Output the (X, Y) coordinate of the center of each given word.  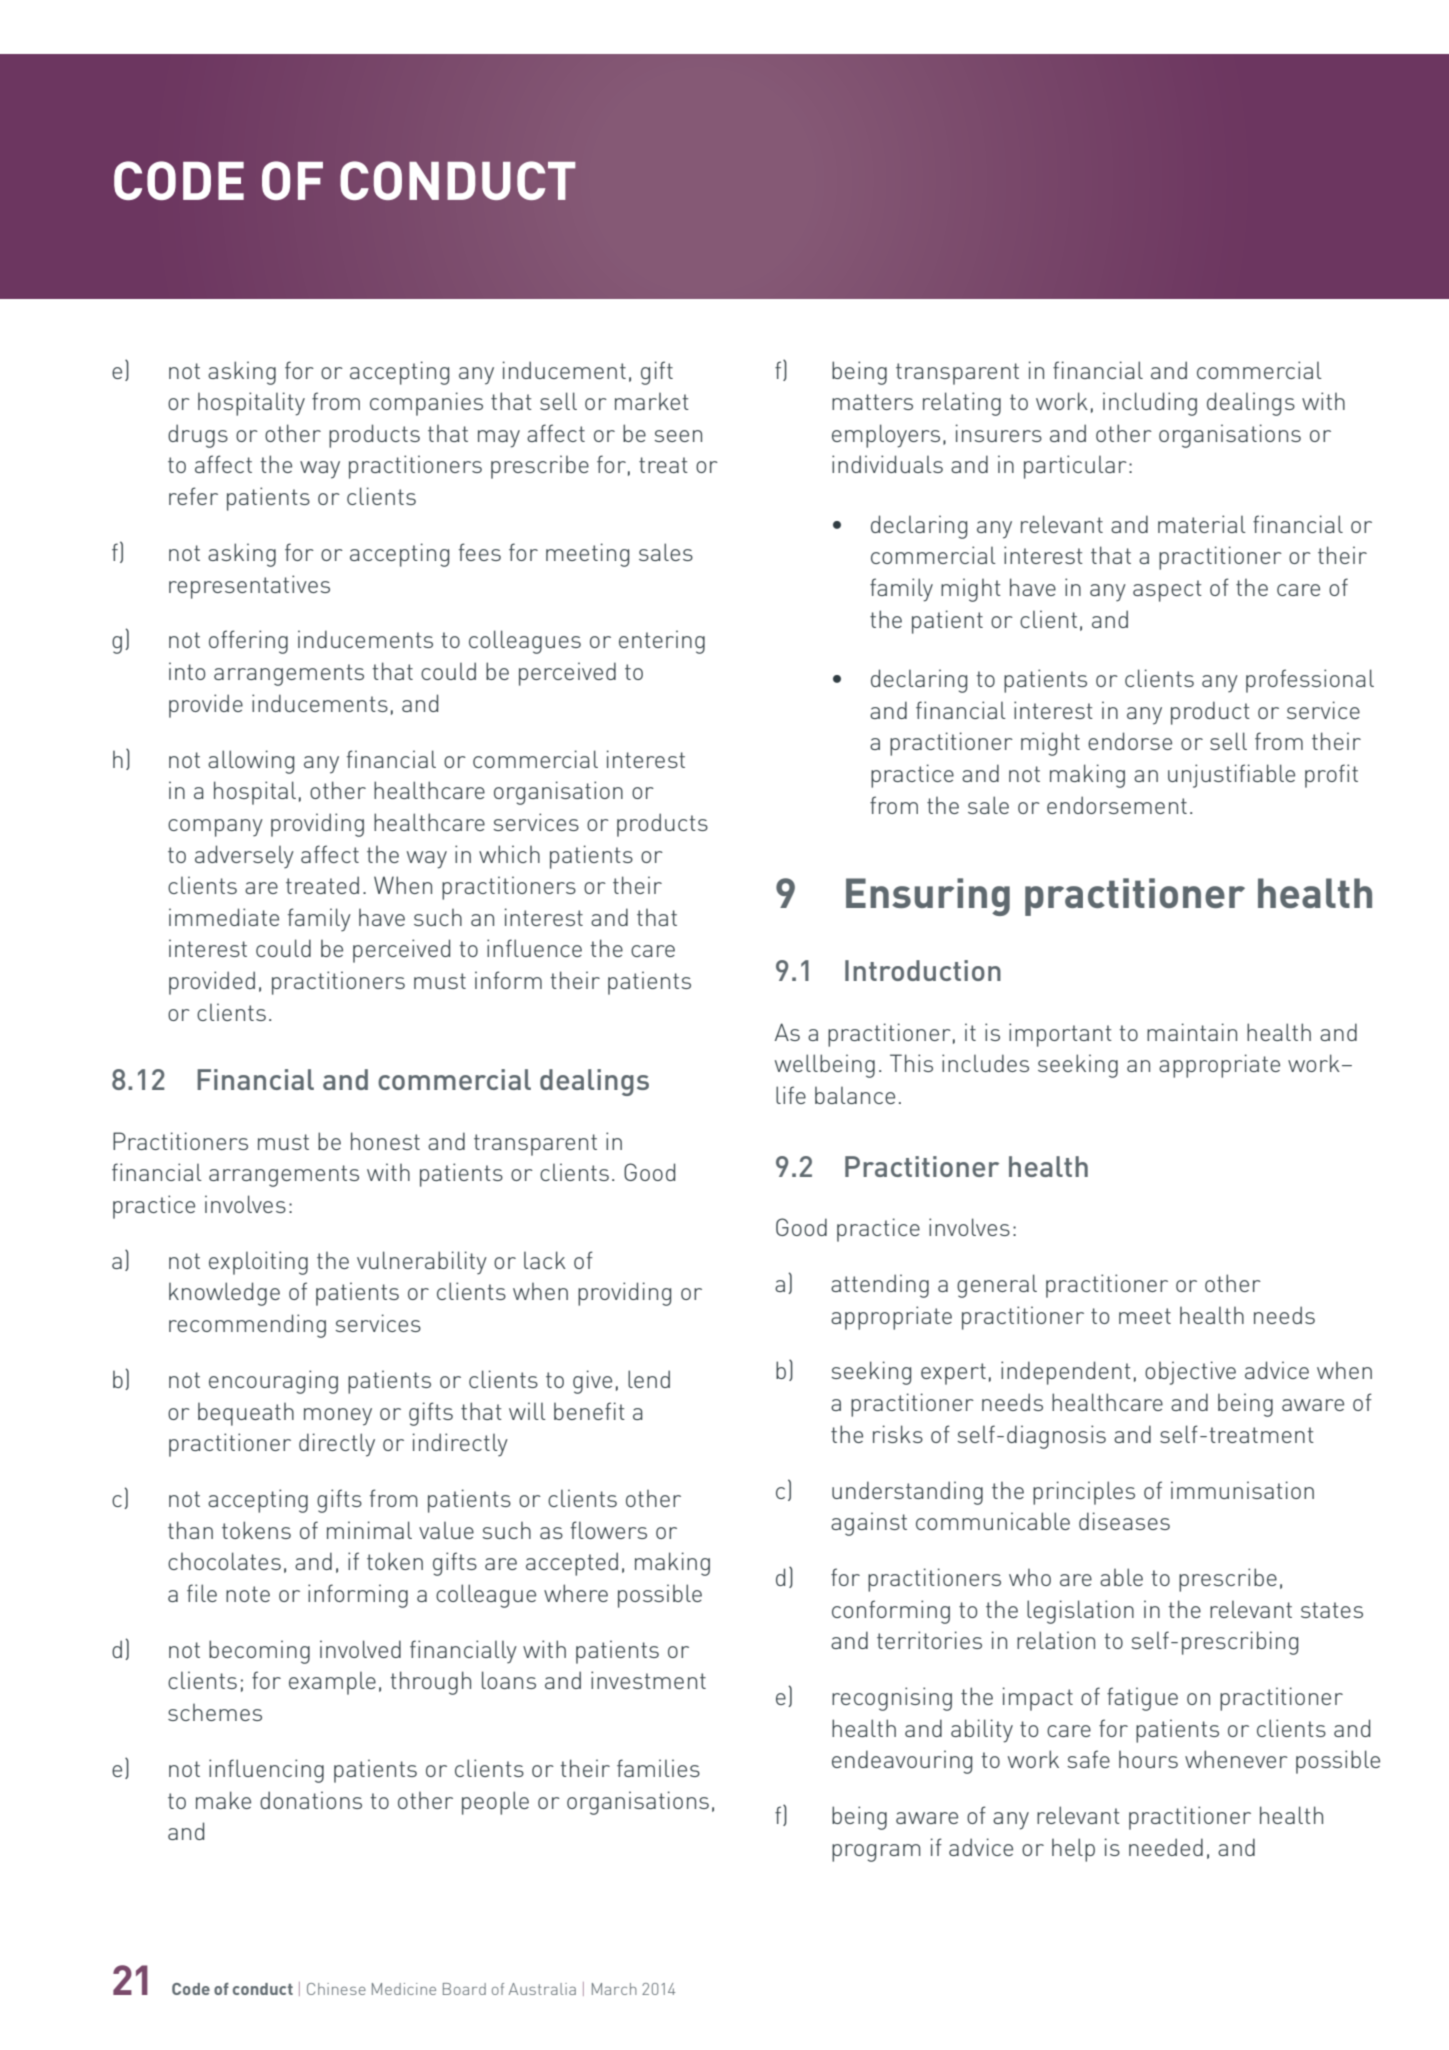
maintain (1192, 1032)
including (1150, 404)
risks (898, 1434)
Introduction (923, 970)
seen (678, 436)
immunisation (1242, 1490)
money (338, 1417)
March (614, 1989)
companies (426, 404)
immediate (224, 917)
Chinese (336, 1989)
